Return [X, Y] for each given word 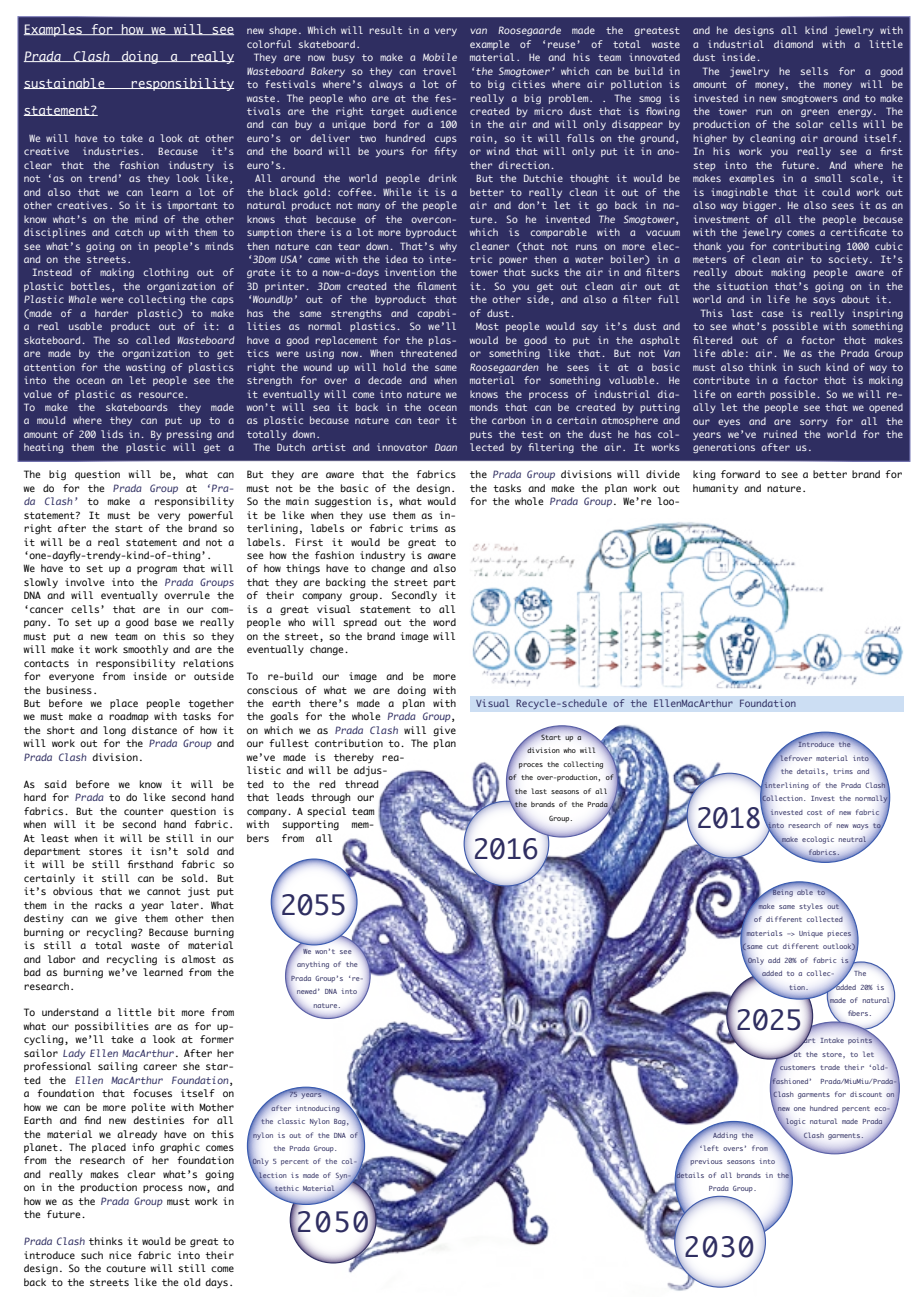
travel [439, 71]
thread [361, 784]
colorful [269, 44]
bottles [90, 286]
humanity [715, 489]
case [772, 314]
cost [814, 812]
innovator [402, 447]
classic [291, 1121]
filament [437, 286]
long [114, 731]
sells [814, 71]
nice [120, 1255]
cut [772, 946]
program [157, 570]
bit [166, 1012]
